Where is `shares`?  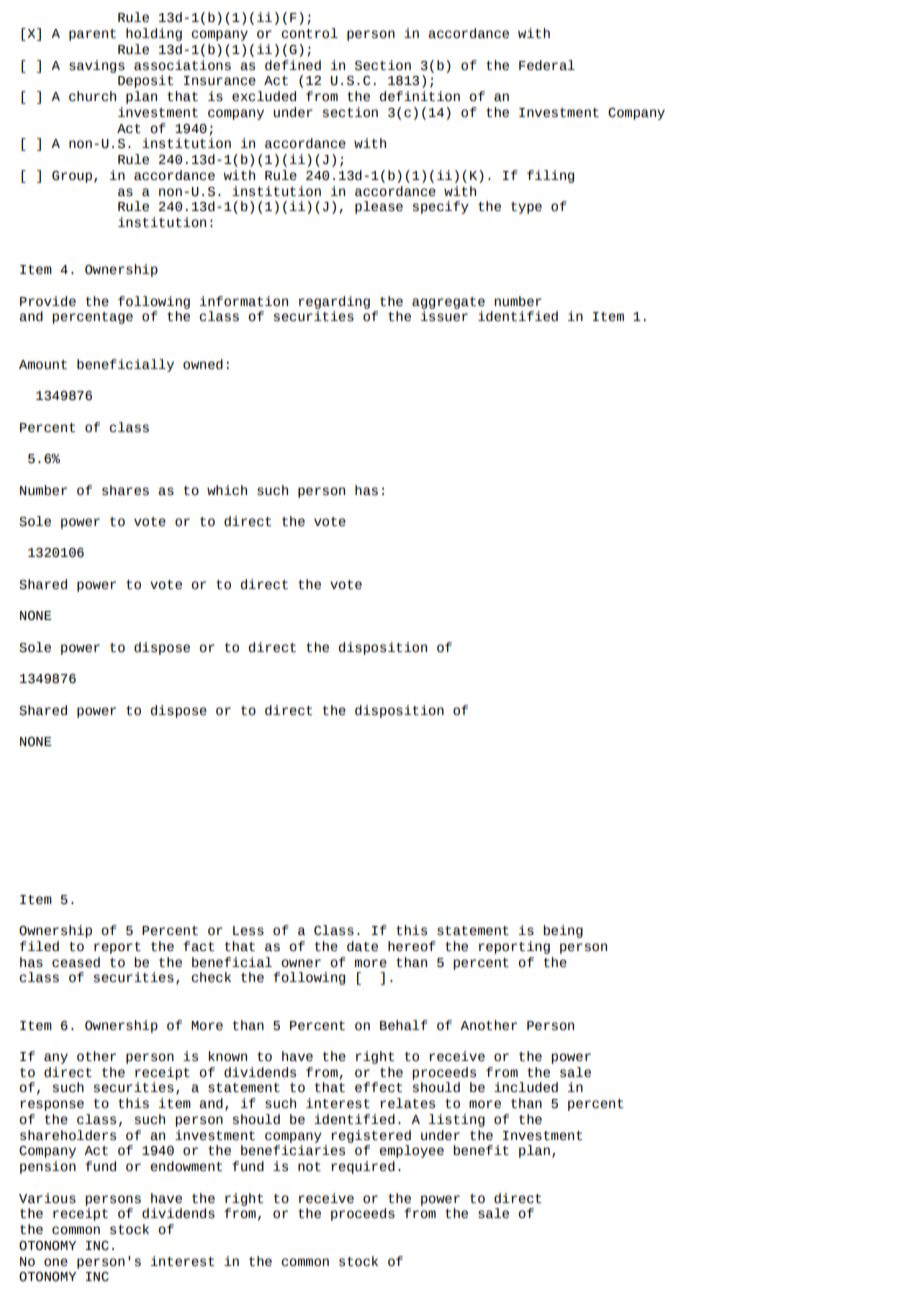 shares is located at coordinates (125, 490).
